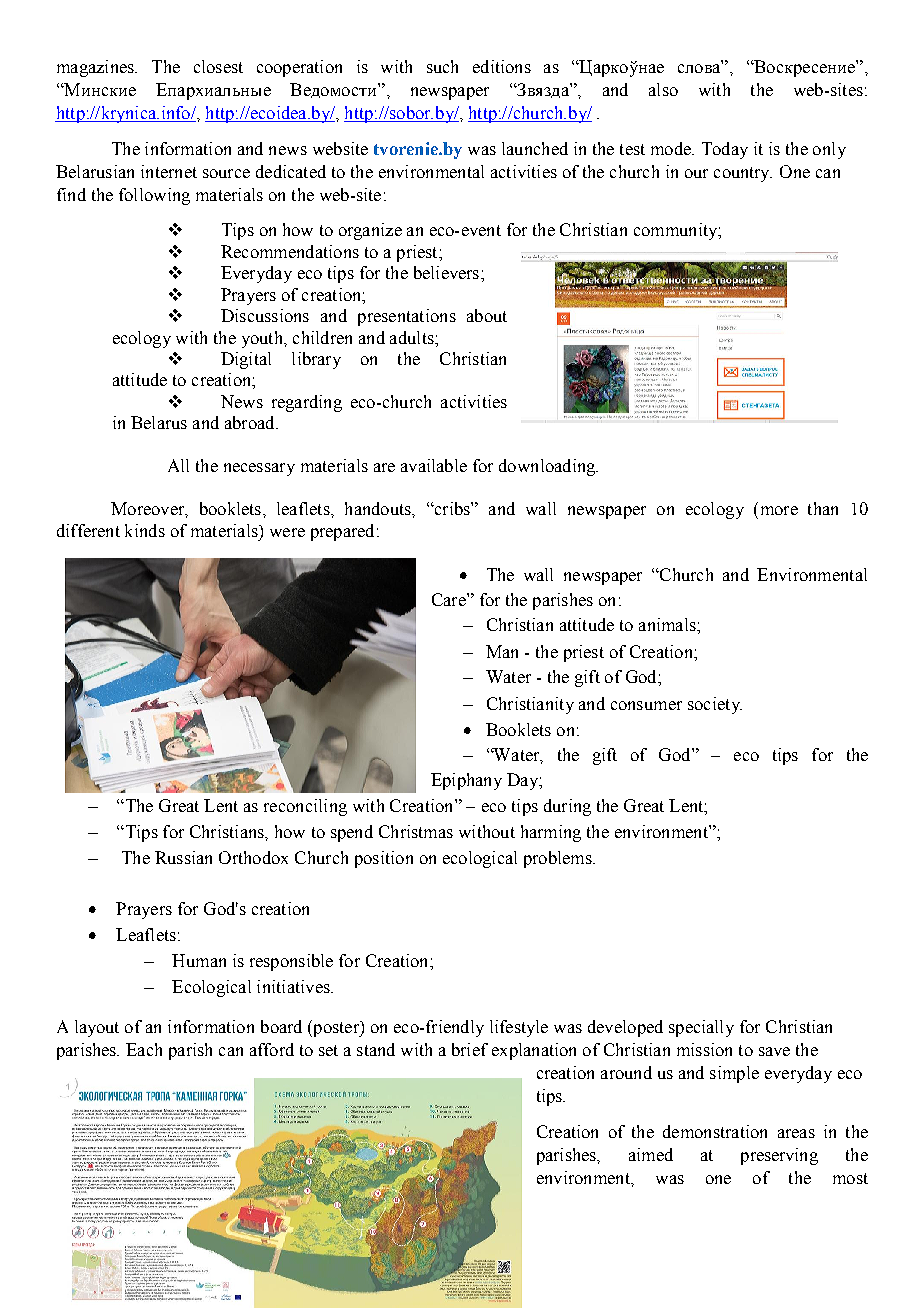 The image size is (924, 1308). I want to click on Russian, so click(183, 857).
